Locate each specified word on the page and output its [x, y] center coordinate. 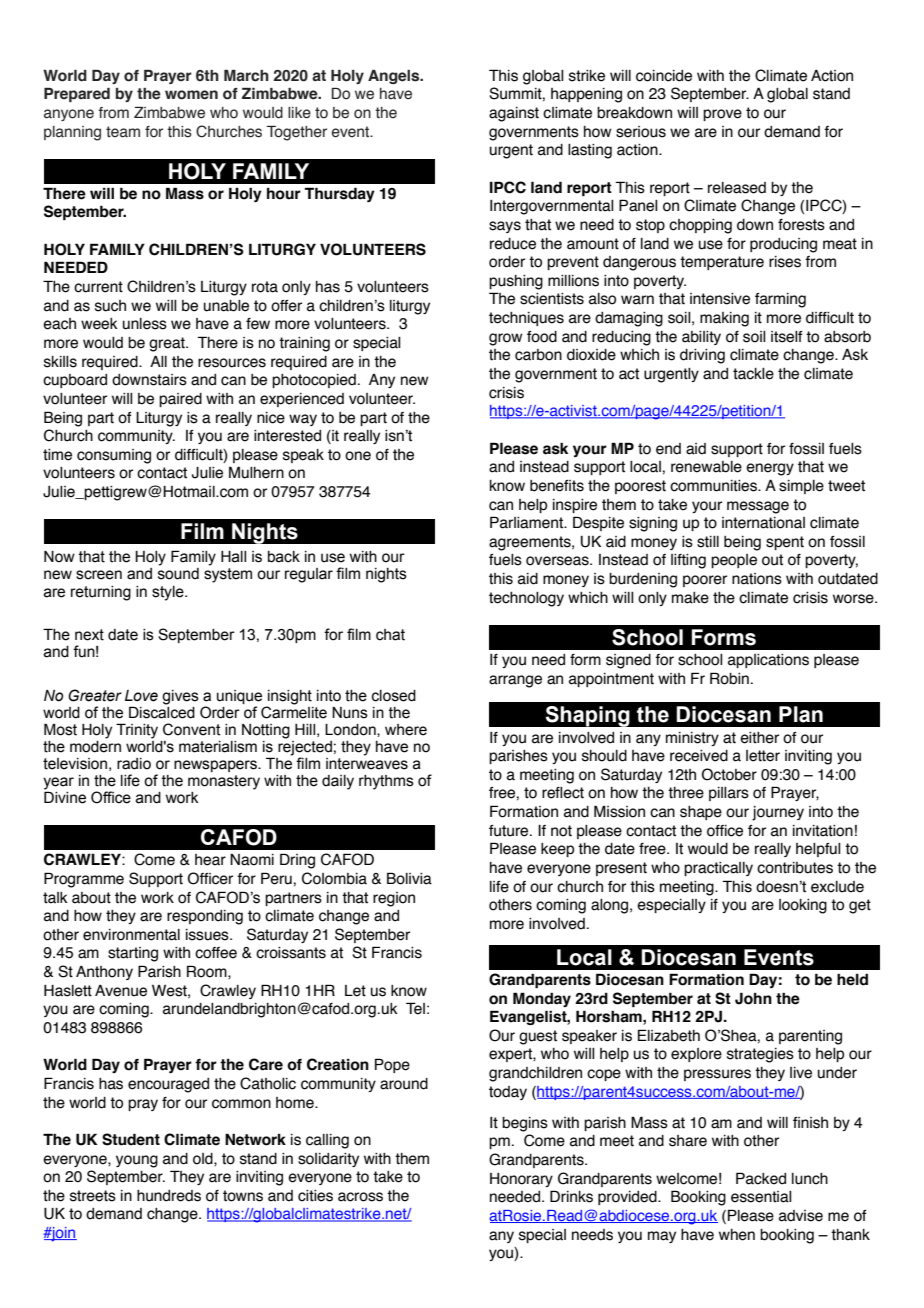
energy [770, 469]
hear [210, 860]
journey [778, 813]
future [510, 831]
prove [722, 115]
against [514, 114]
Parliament [528, 522]
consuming [114, 456]
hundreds [169, 1196]
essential [761, 1197]
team [123, 132]
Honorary [521, 1180]
